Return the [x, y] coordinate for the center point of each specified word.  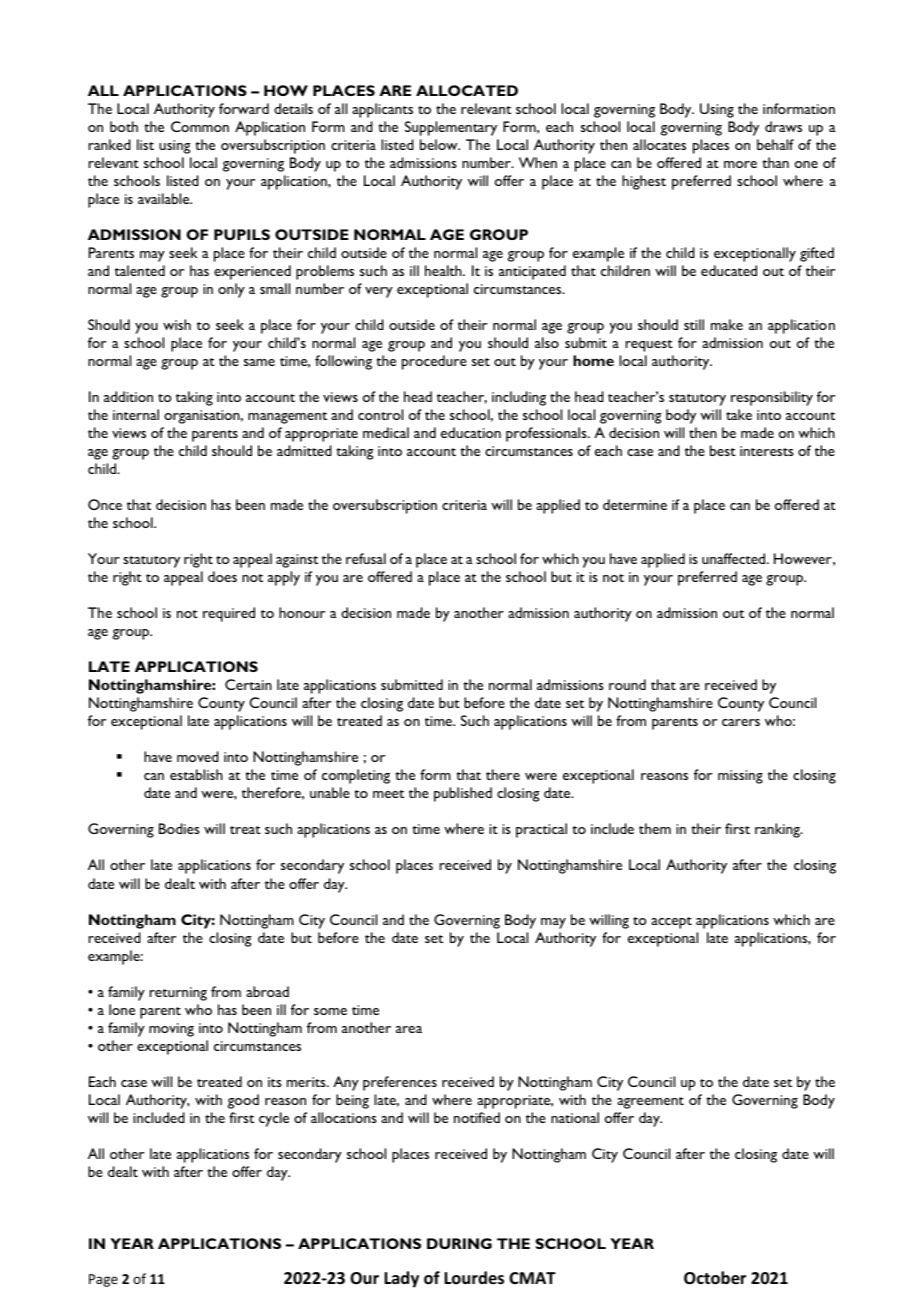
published [463, 794]
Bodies [179, 828]
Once [105, 504]
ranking [778, 830]
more [740, 164]
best [723, 450]
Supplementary [451, 128]
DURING [459, 1243]
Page [103, 1280]
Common [200, 126]
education [471, 432]
